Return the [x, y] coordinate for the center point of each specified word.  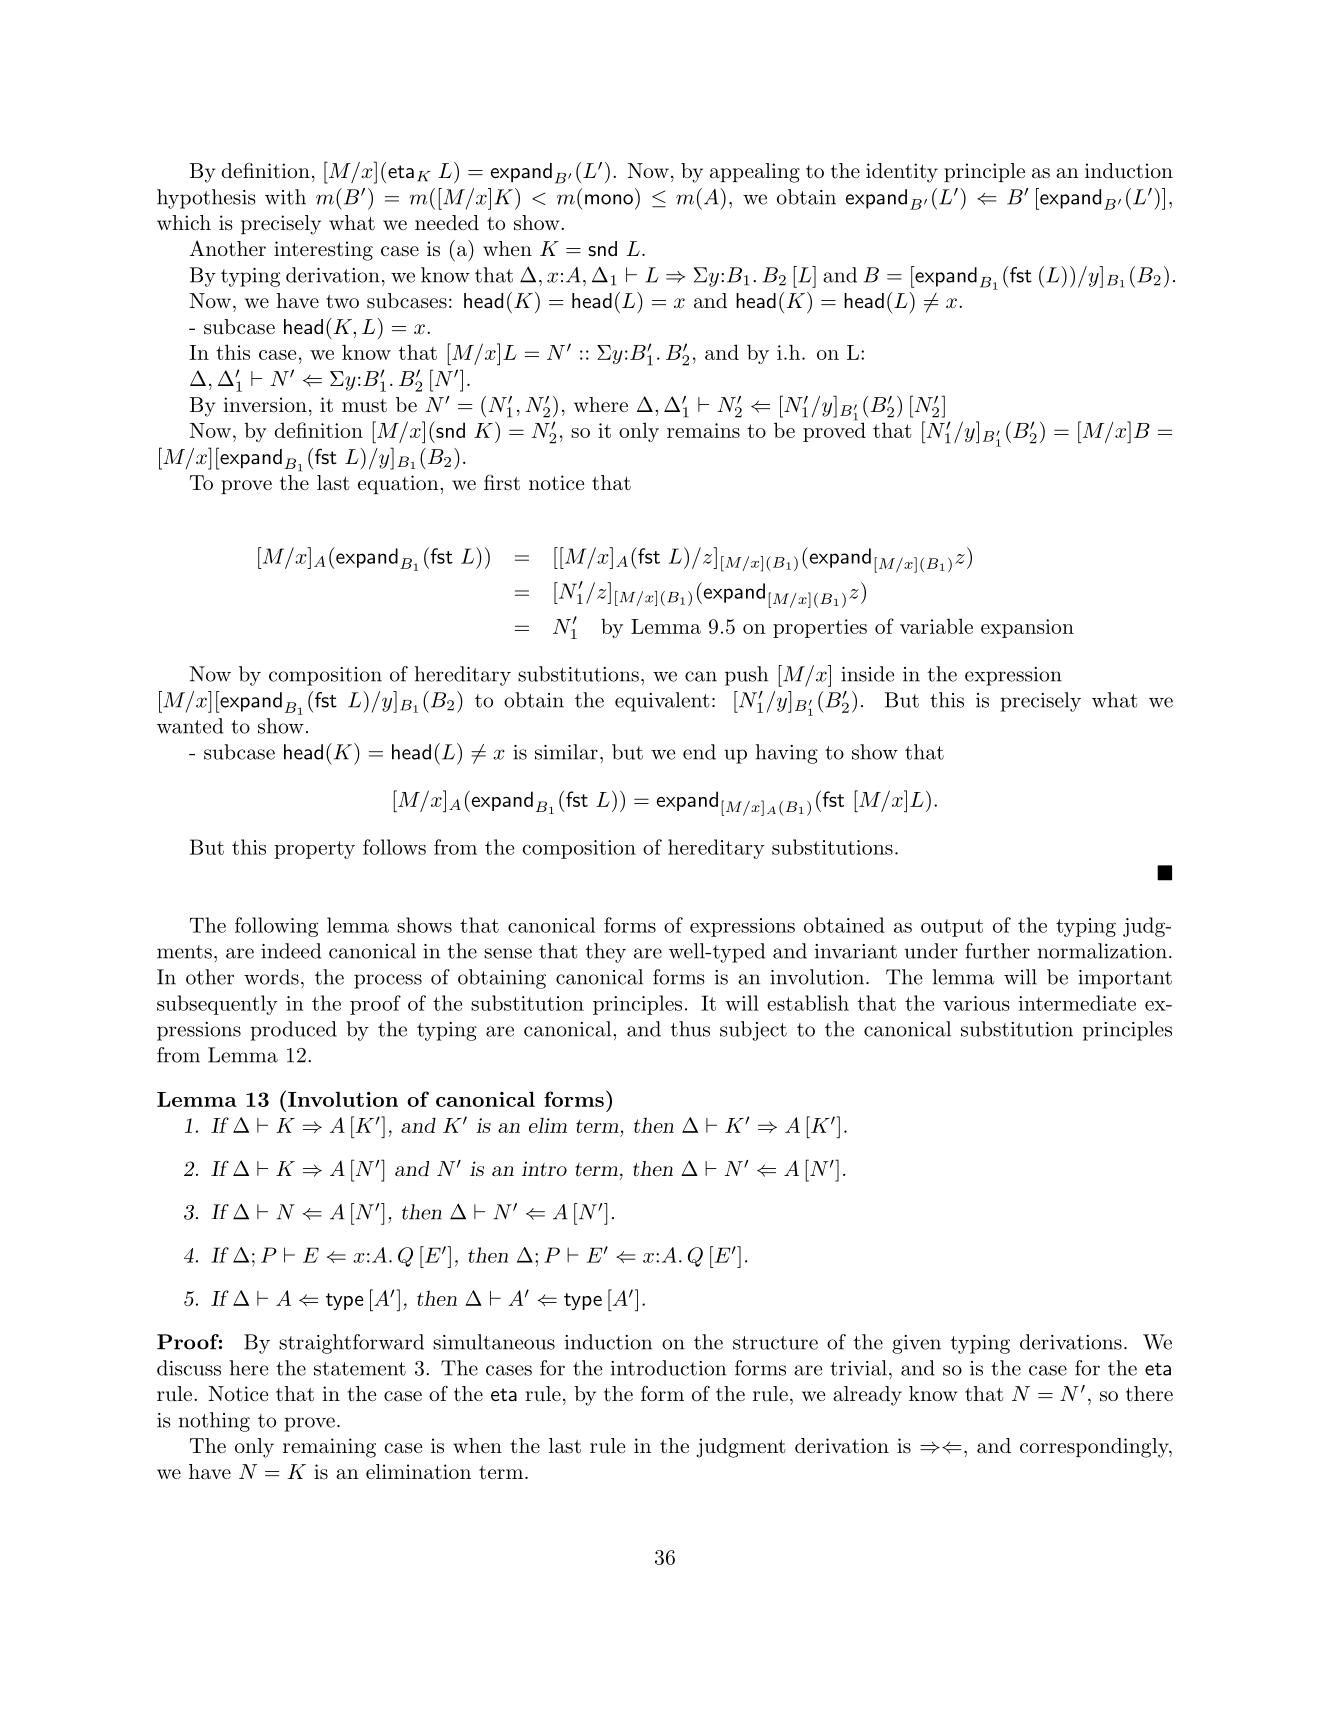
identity [902, 173]
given [916, 1344]
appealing [755, 173]
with [285, 197]
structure [775, 1343]
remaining [329, 1448]
